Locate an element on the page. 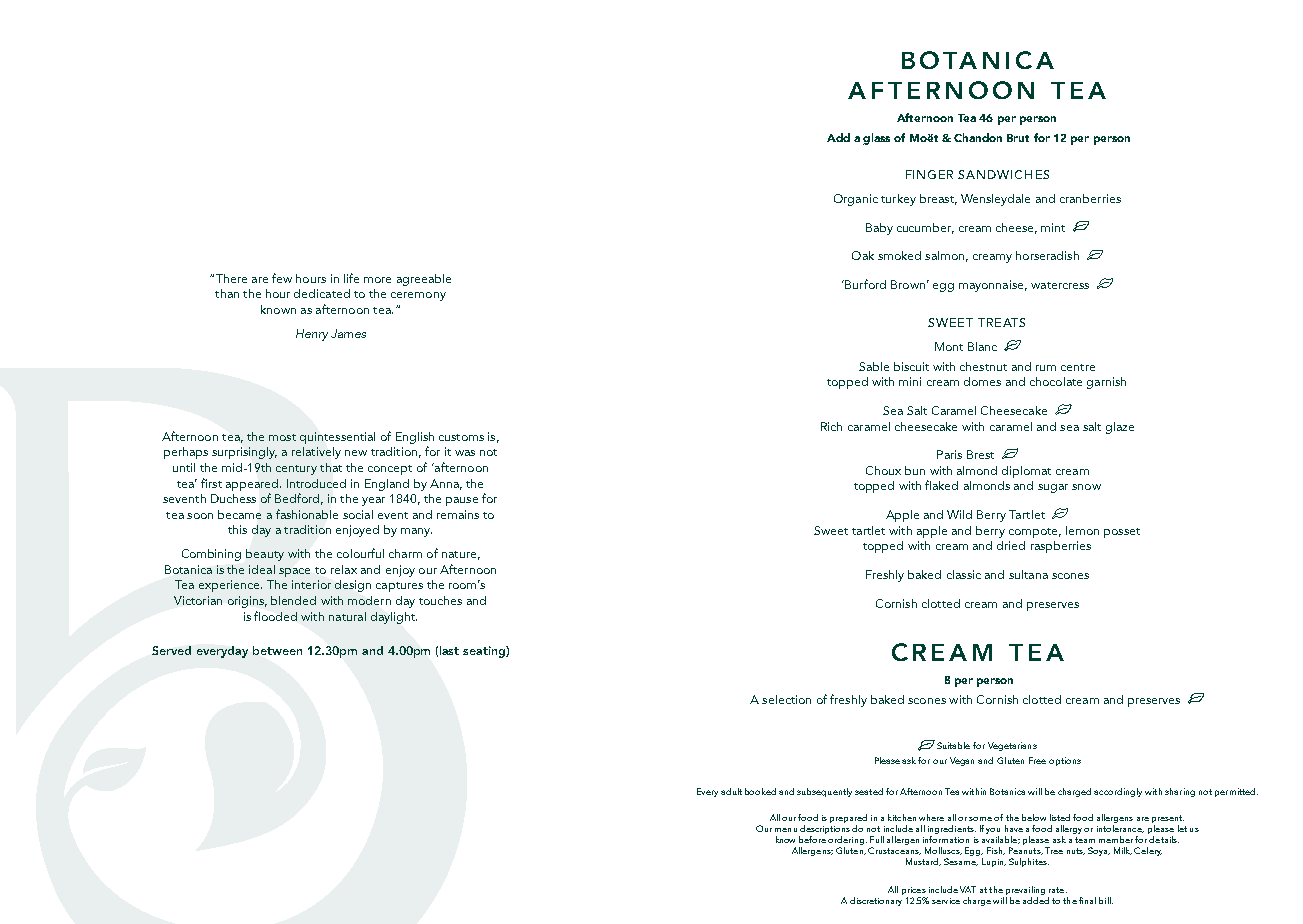 This image has height=924, width=1303. adult is located at coordinates (731, 791).
